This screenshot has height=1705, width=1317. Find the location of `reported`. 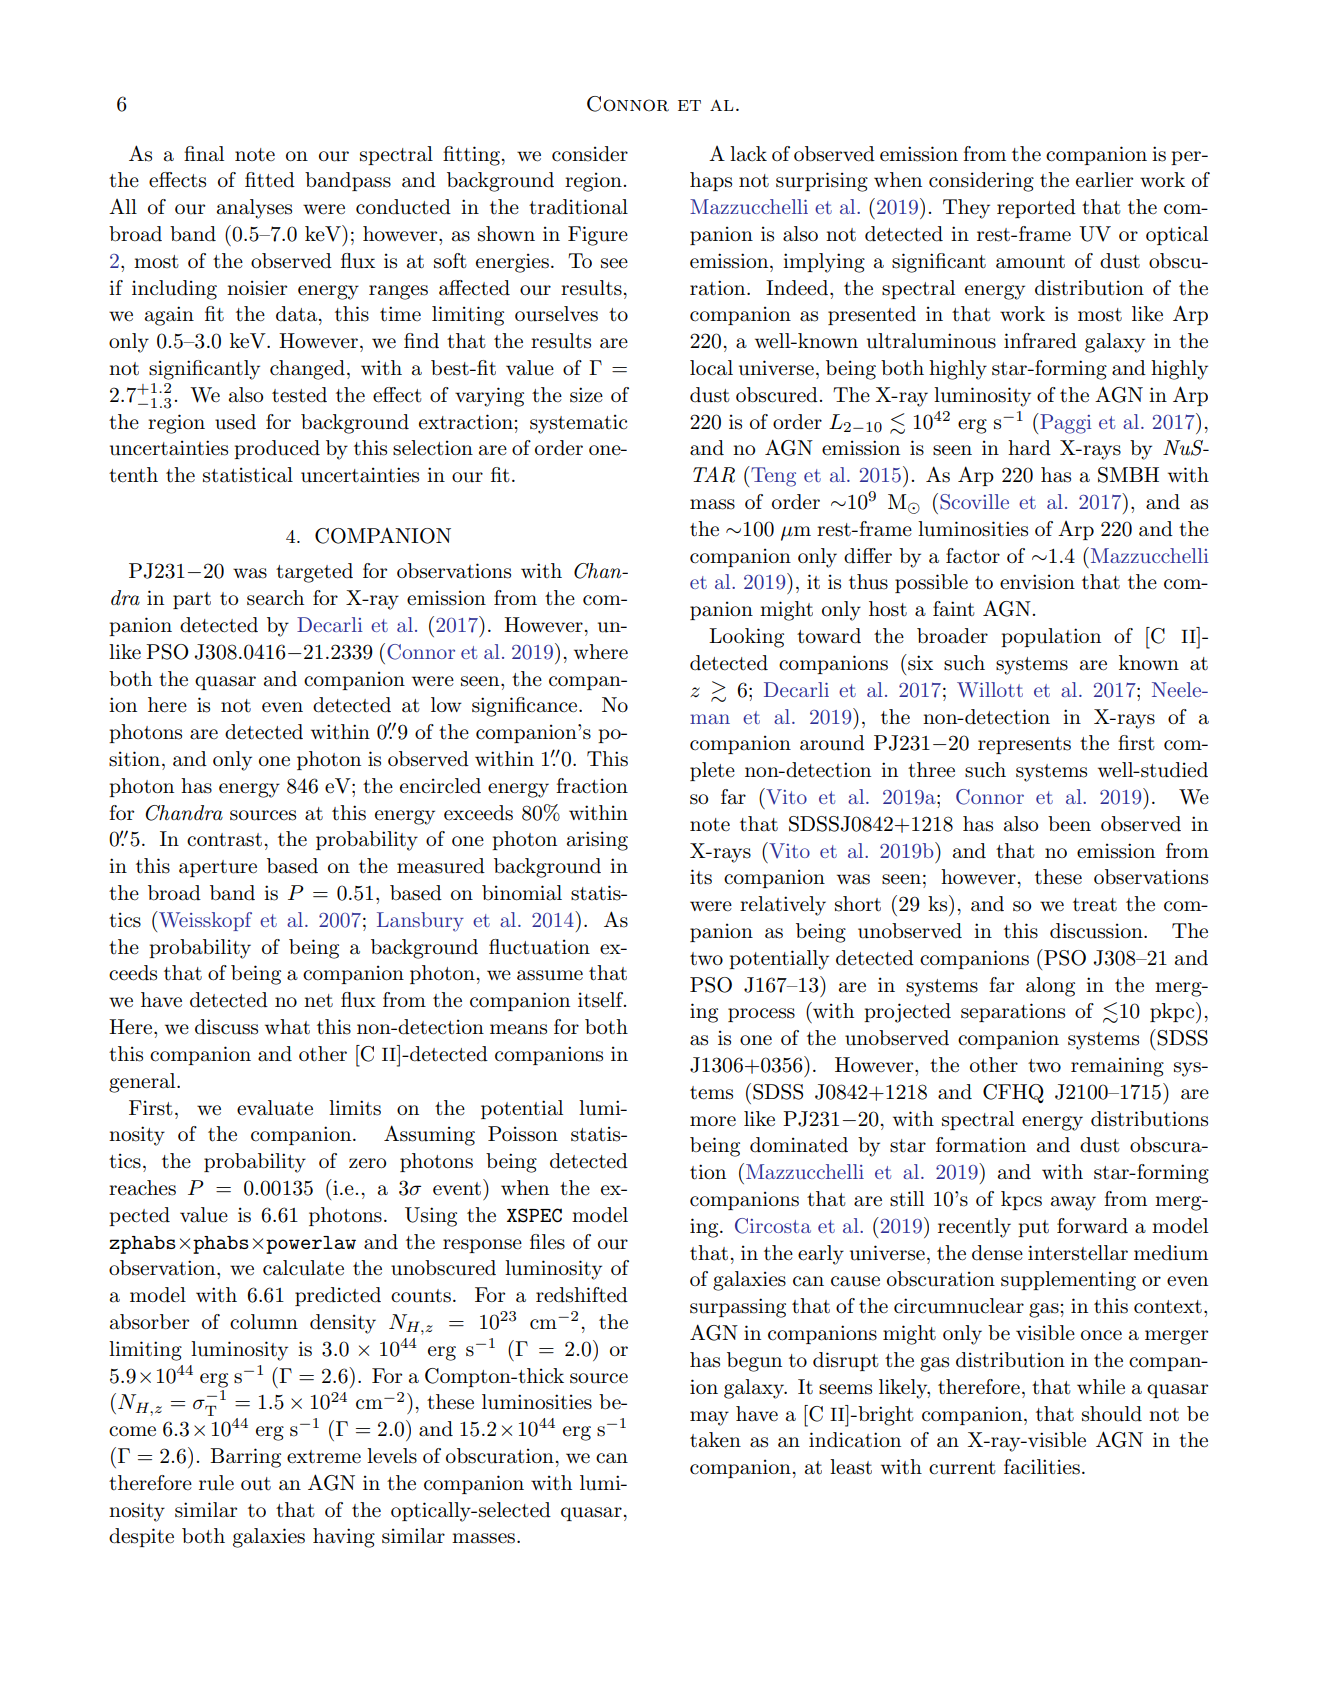

reported is located at coordinates (1036, 208).
